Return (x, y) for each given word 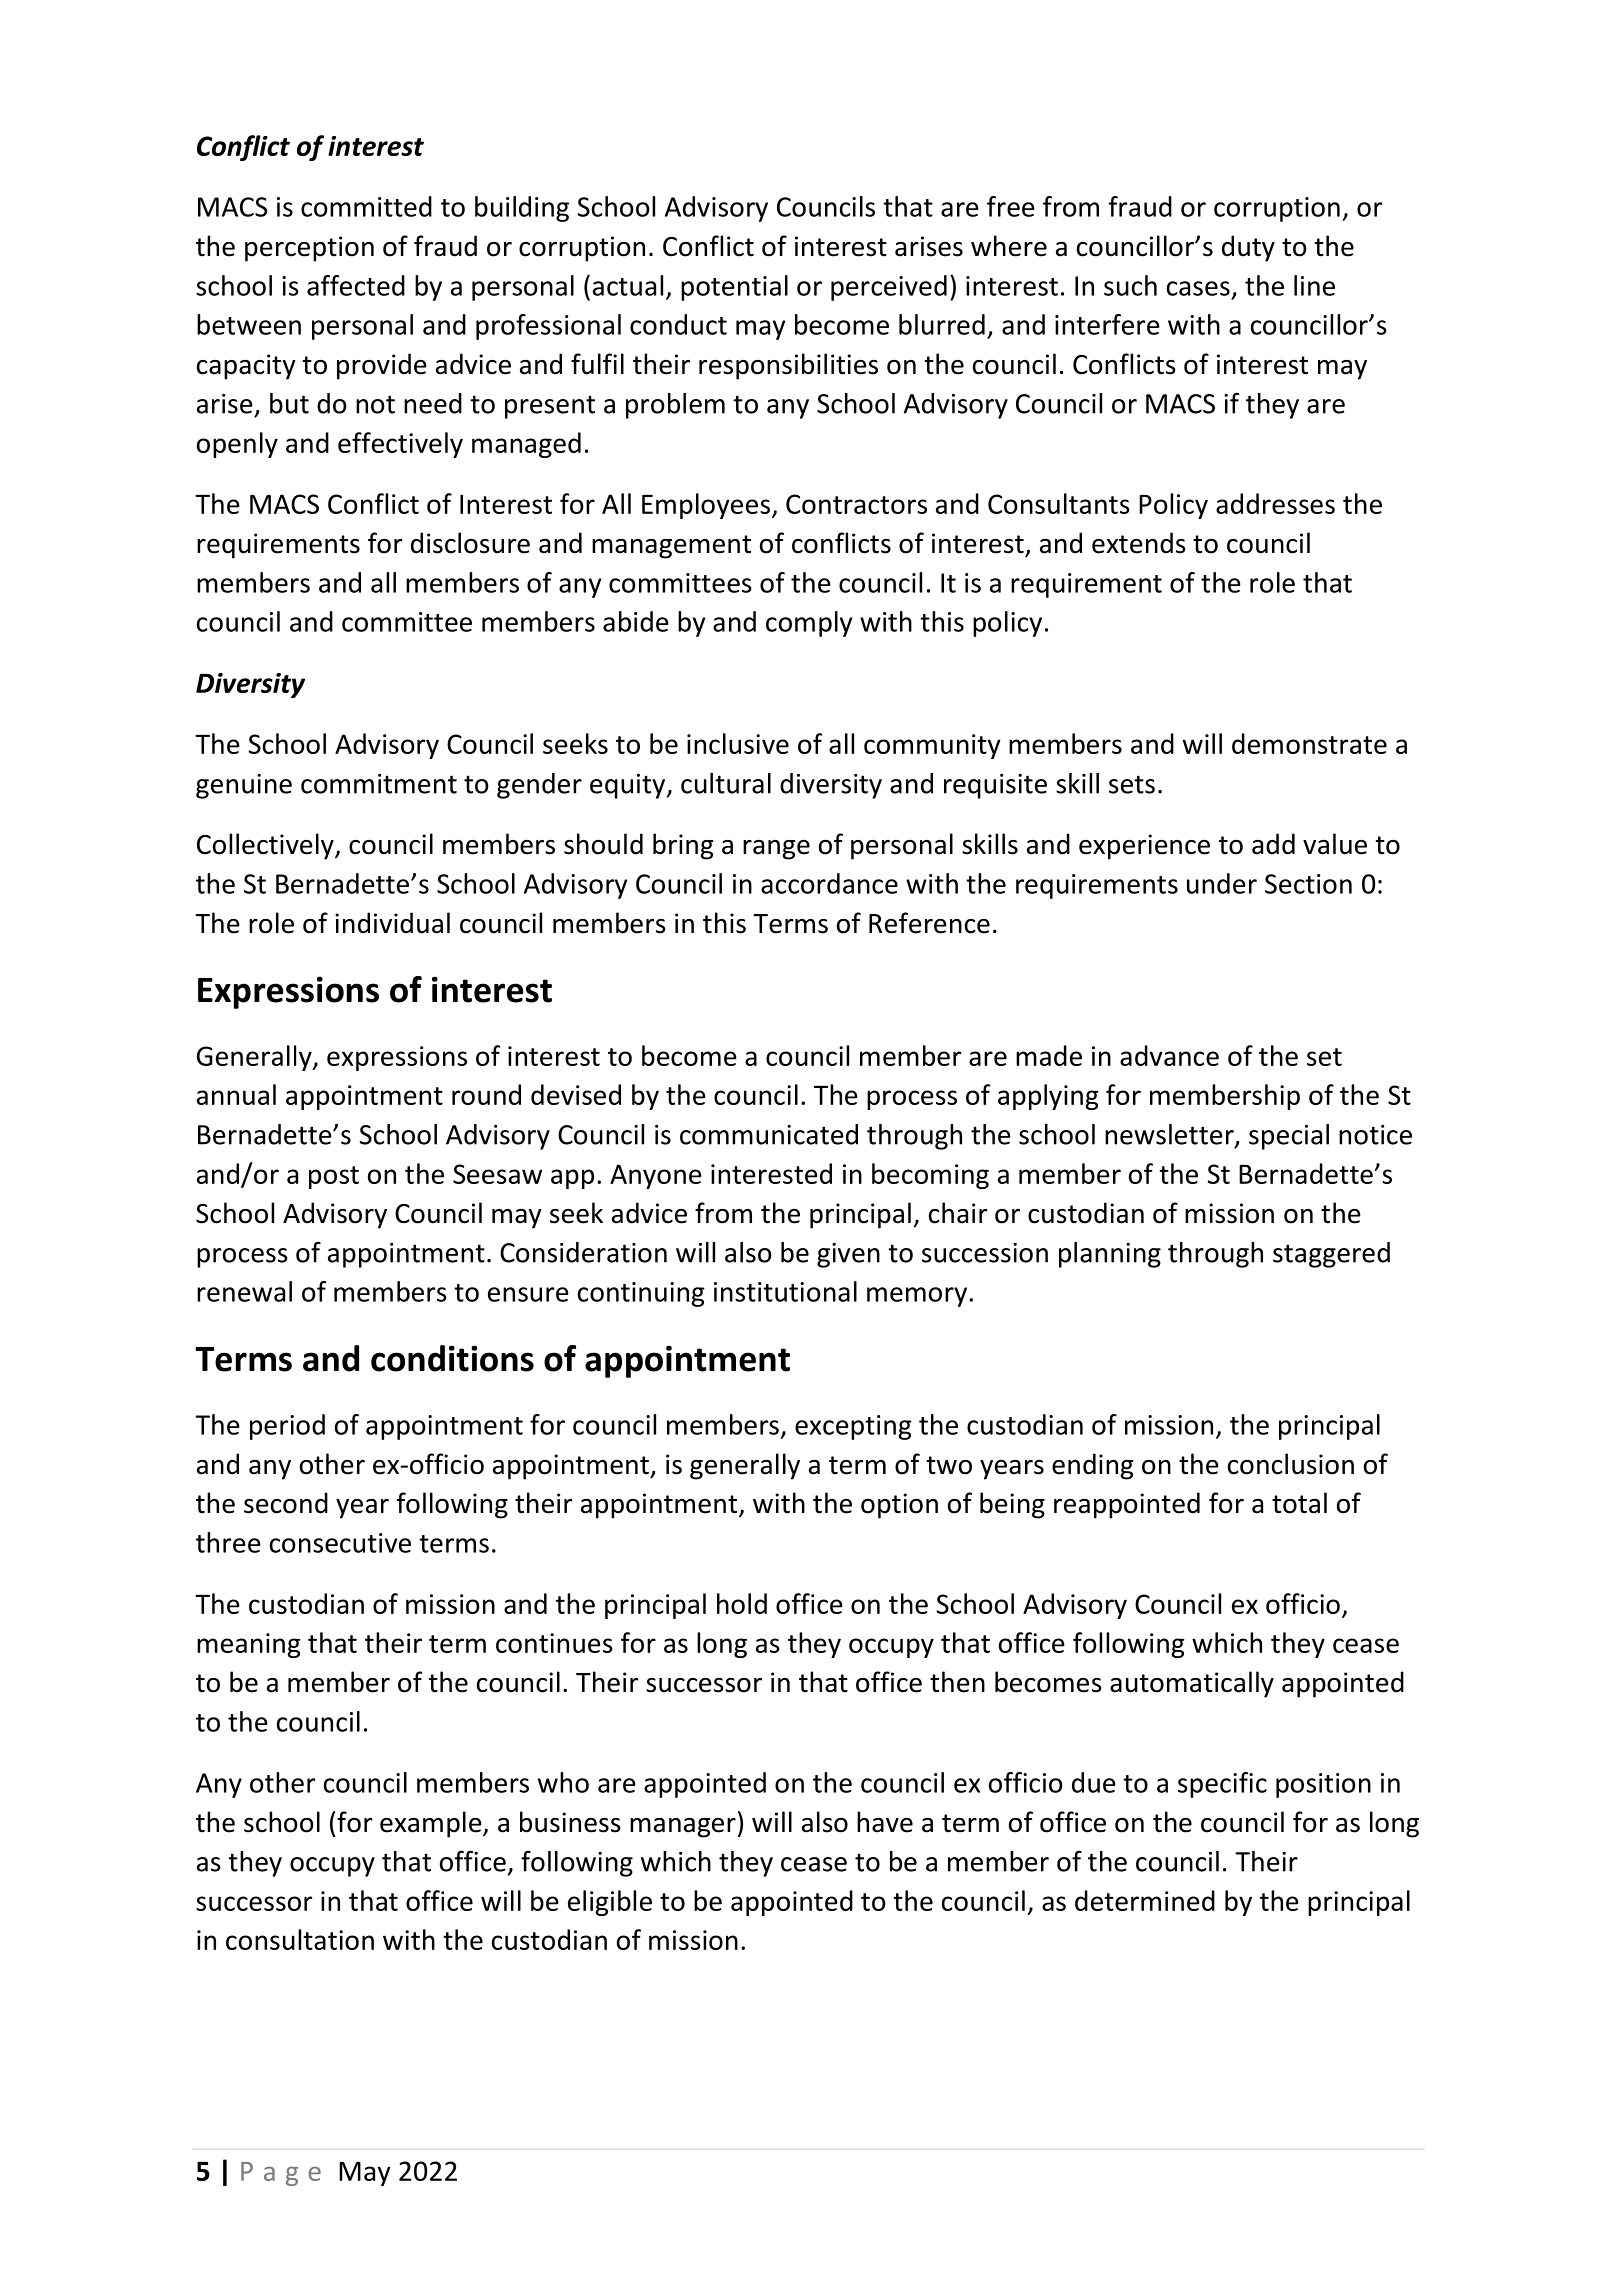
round (486, 1094)
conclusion (1291, 1464)
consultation (300, 1939)
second (286, 1503)
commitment (379, 784)
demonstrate (1309, 743)
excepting (853, 1427)
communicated (769, 1134)
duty (1248, 248)
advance (1169, 1055)
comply (809, 624)
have (885, 1822)
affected (356, 285)
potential (734, 288)
